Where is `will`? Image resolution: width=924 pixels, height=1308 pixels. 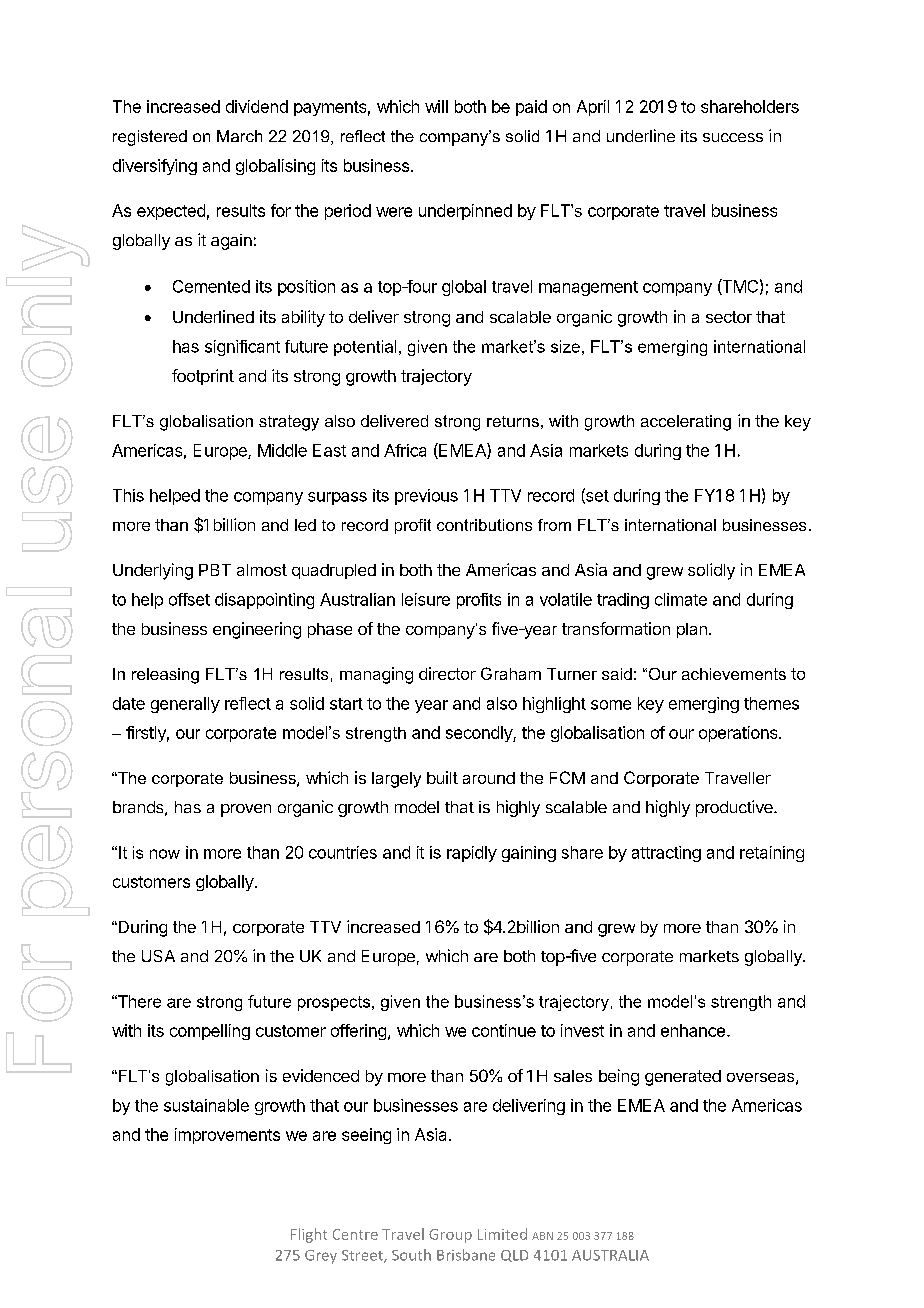 will is located at coordinates (436, 106).
